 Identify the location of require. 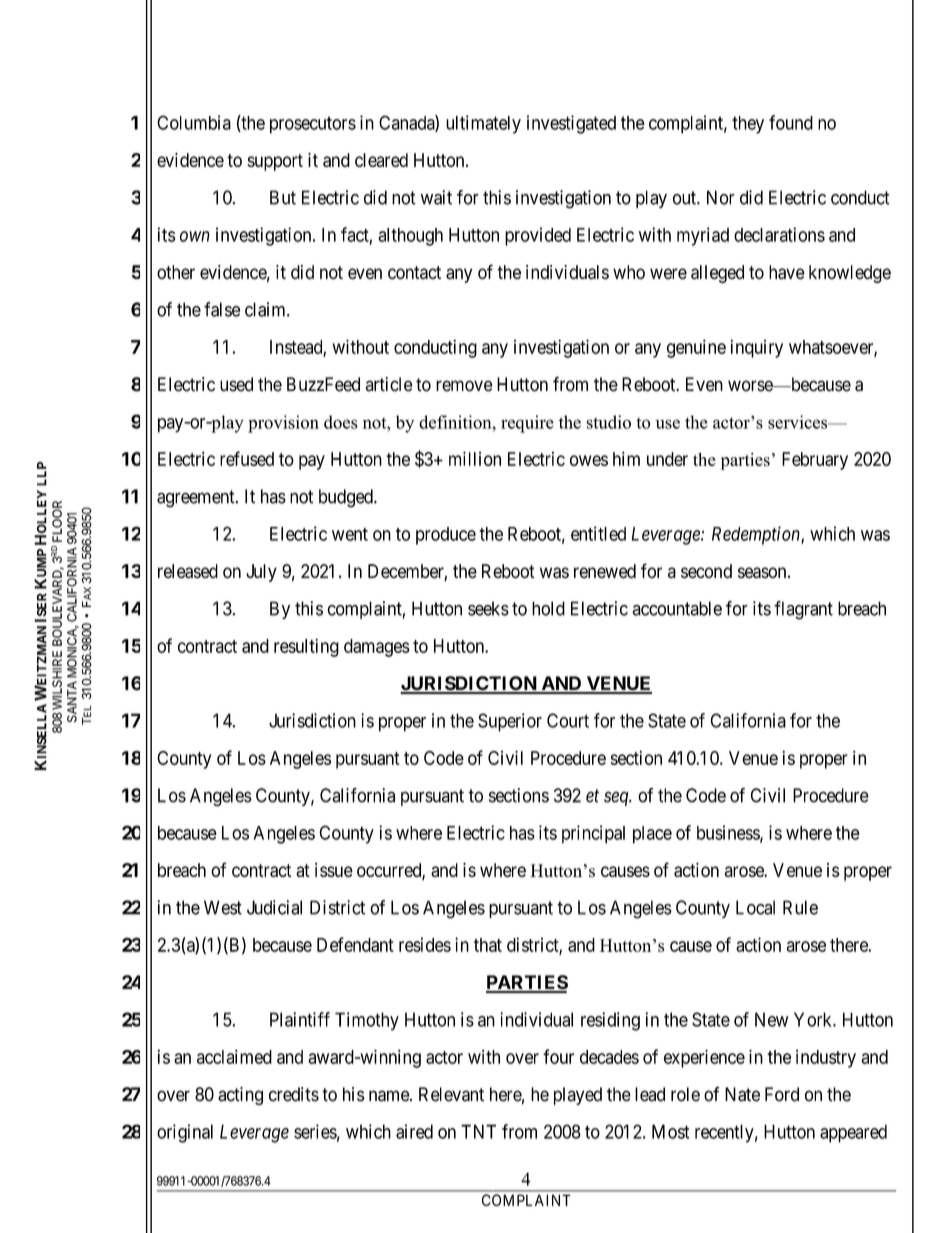
(527, 424).
